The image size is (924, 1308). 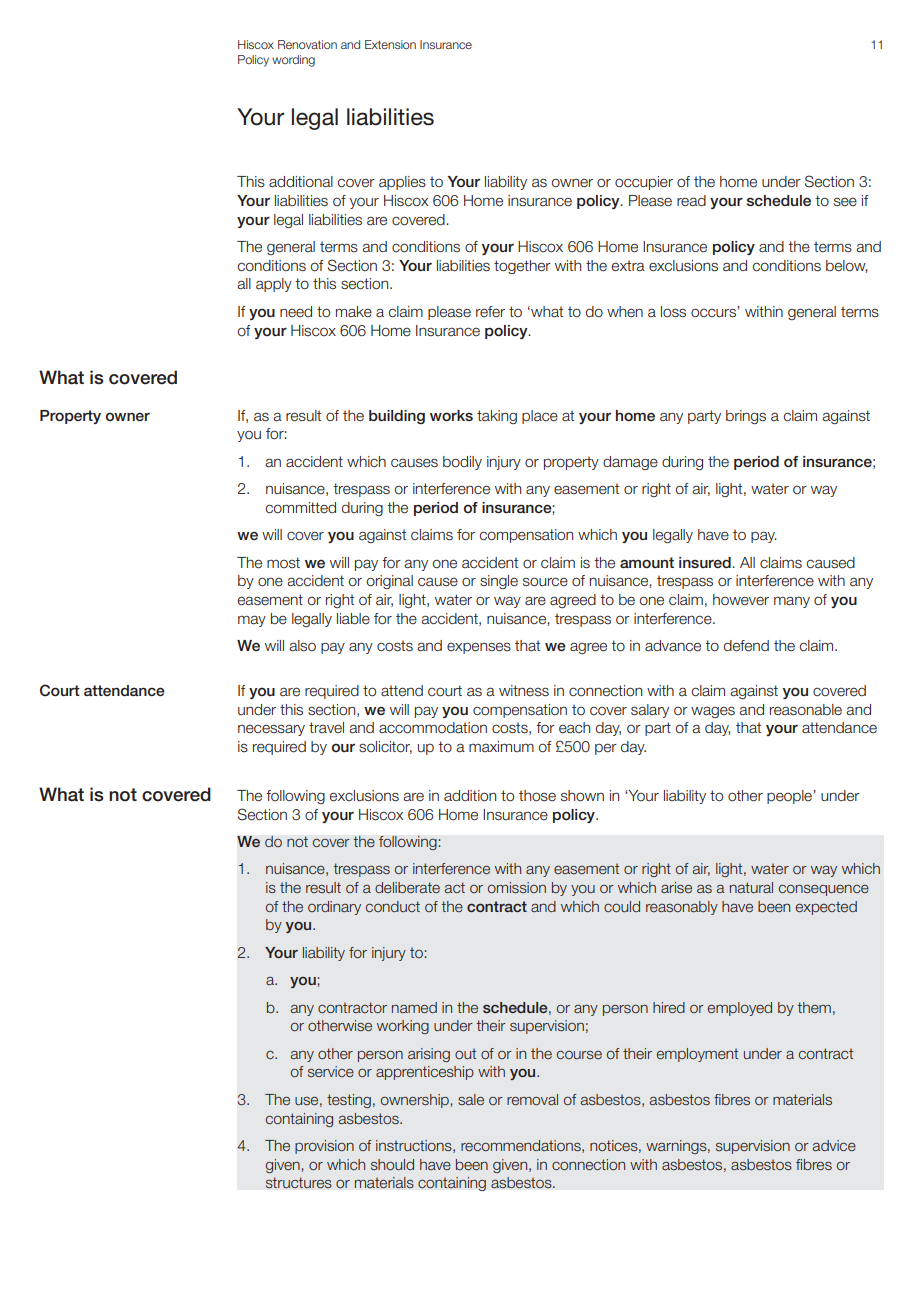 I want to click on wording, so click(x=293, y=61).
